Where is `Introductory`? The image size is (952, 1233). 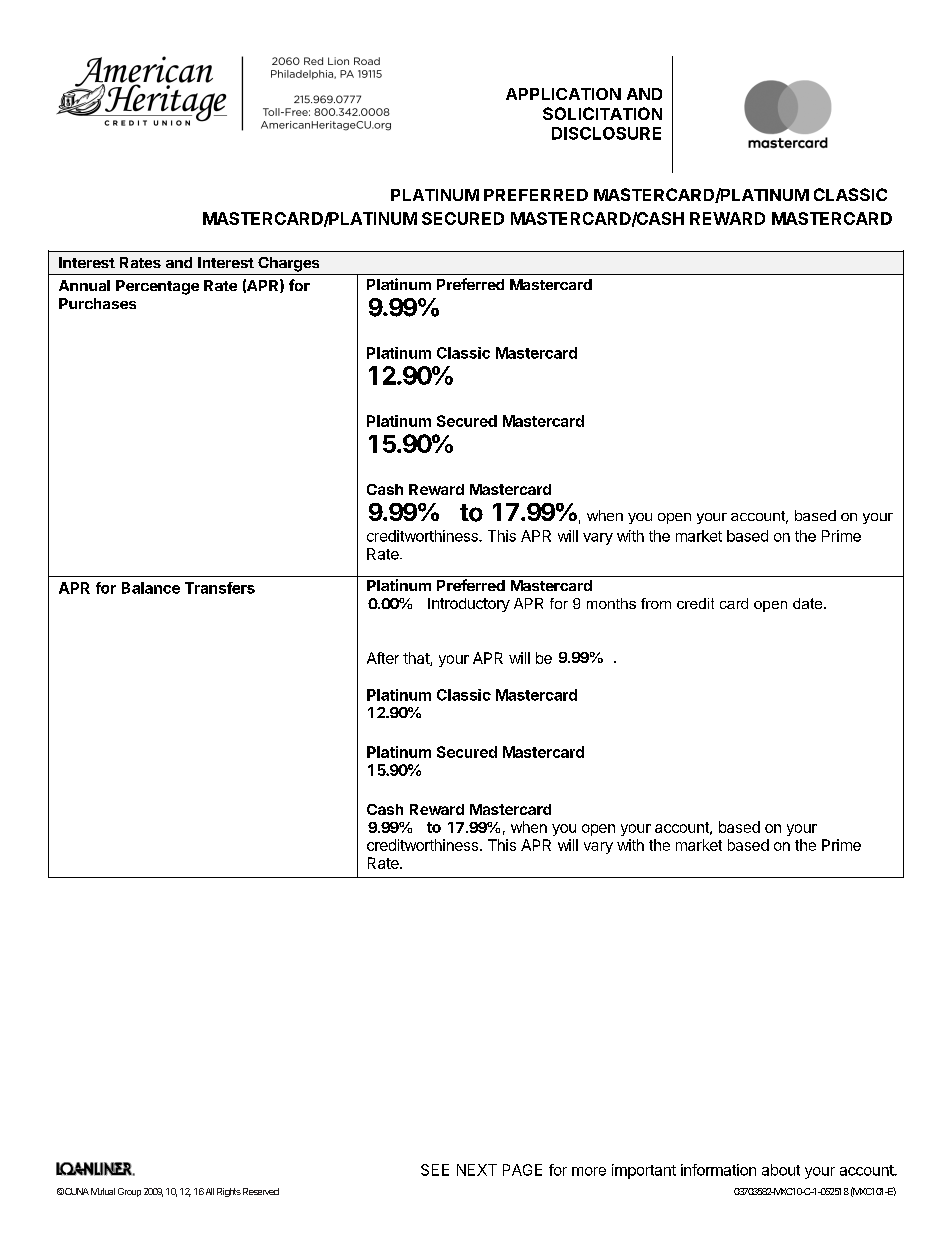
Introductory is located at coordinates (469, 605).
